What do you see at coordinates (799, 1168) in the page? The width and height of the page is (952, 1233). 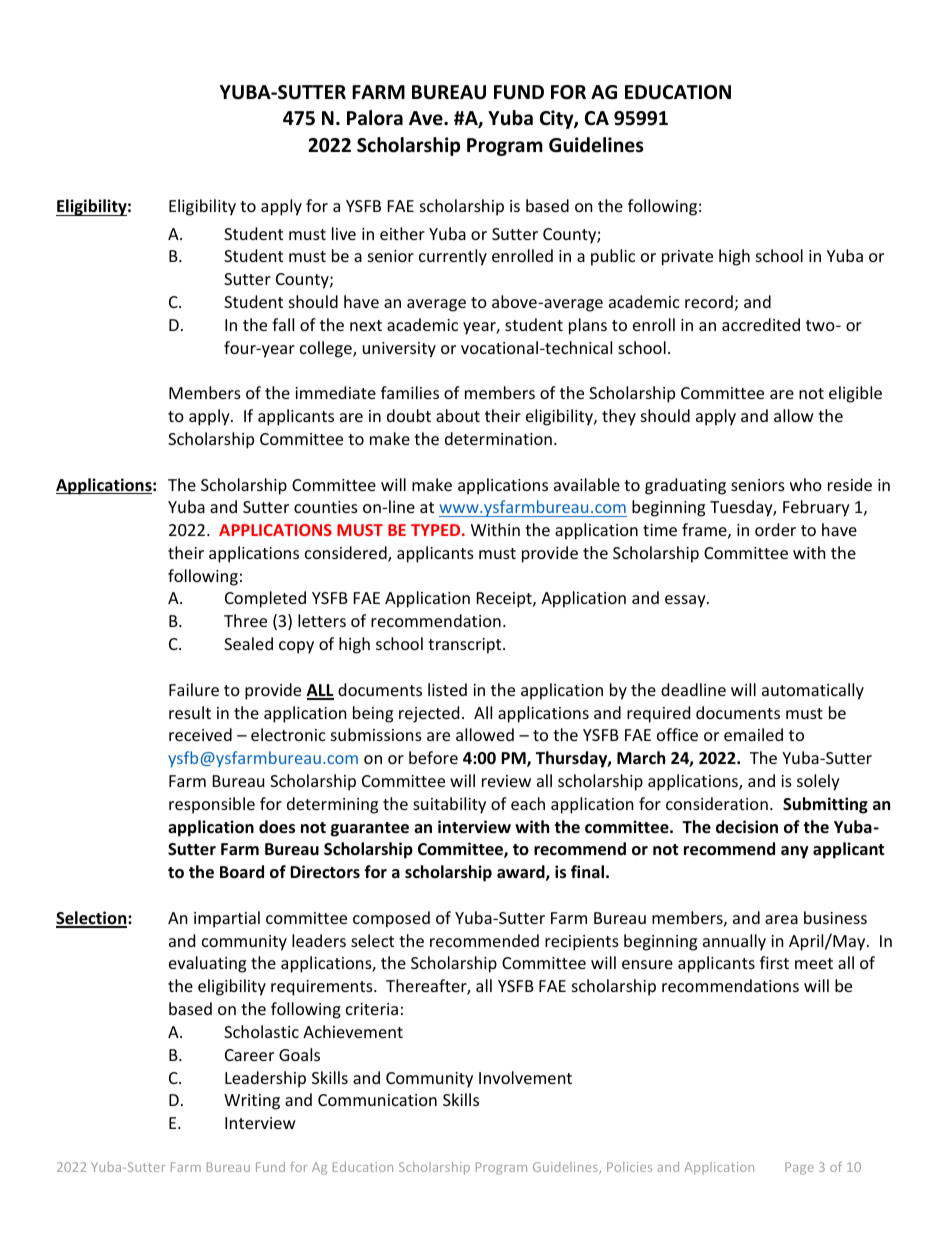 I see `Page` at bounding box center [799, 1168].
